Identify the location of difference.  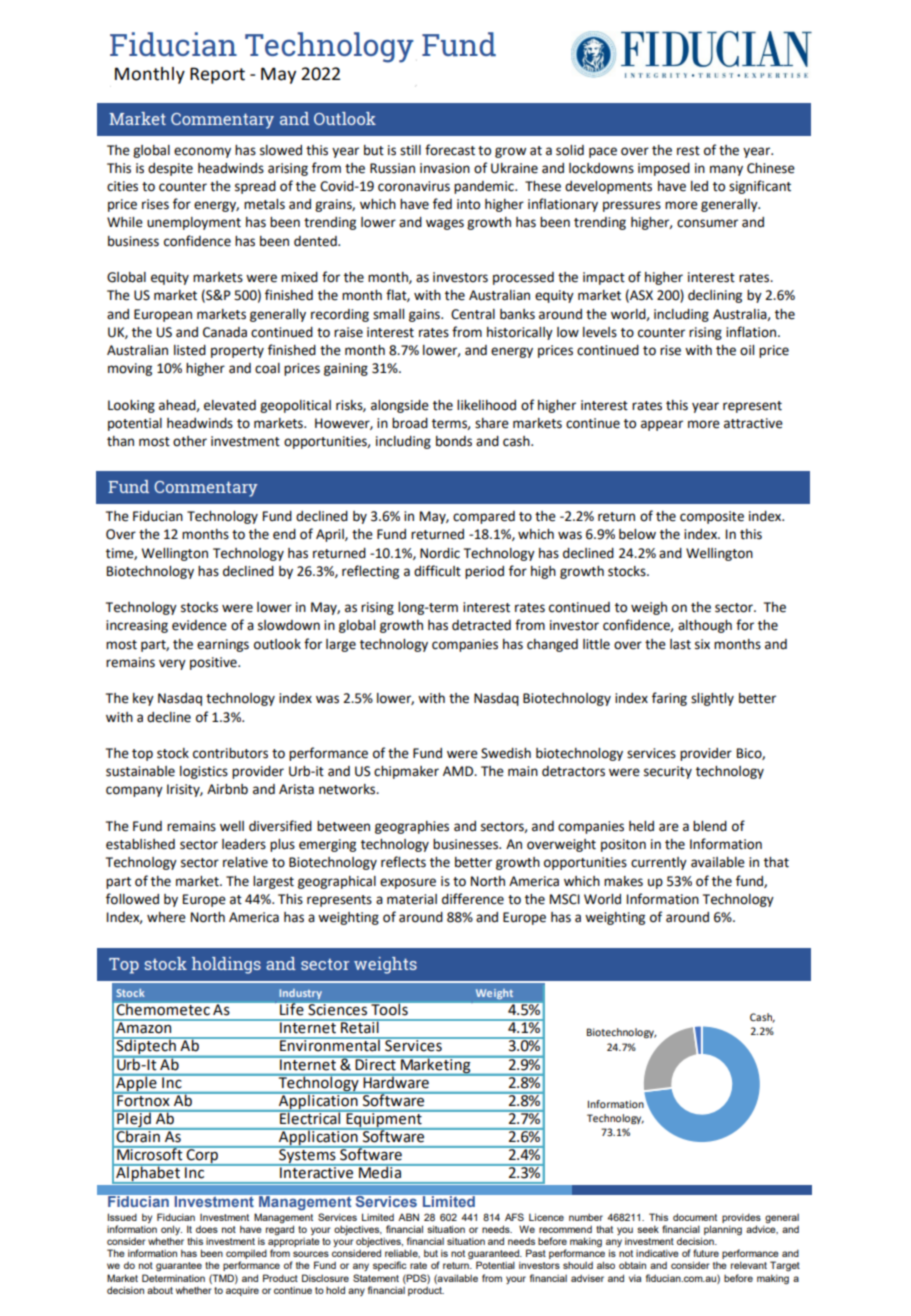
(473, 899).
